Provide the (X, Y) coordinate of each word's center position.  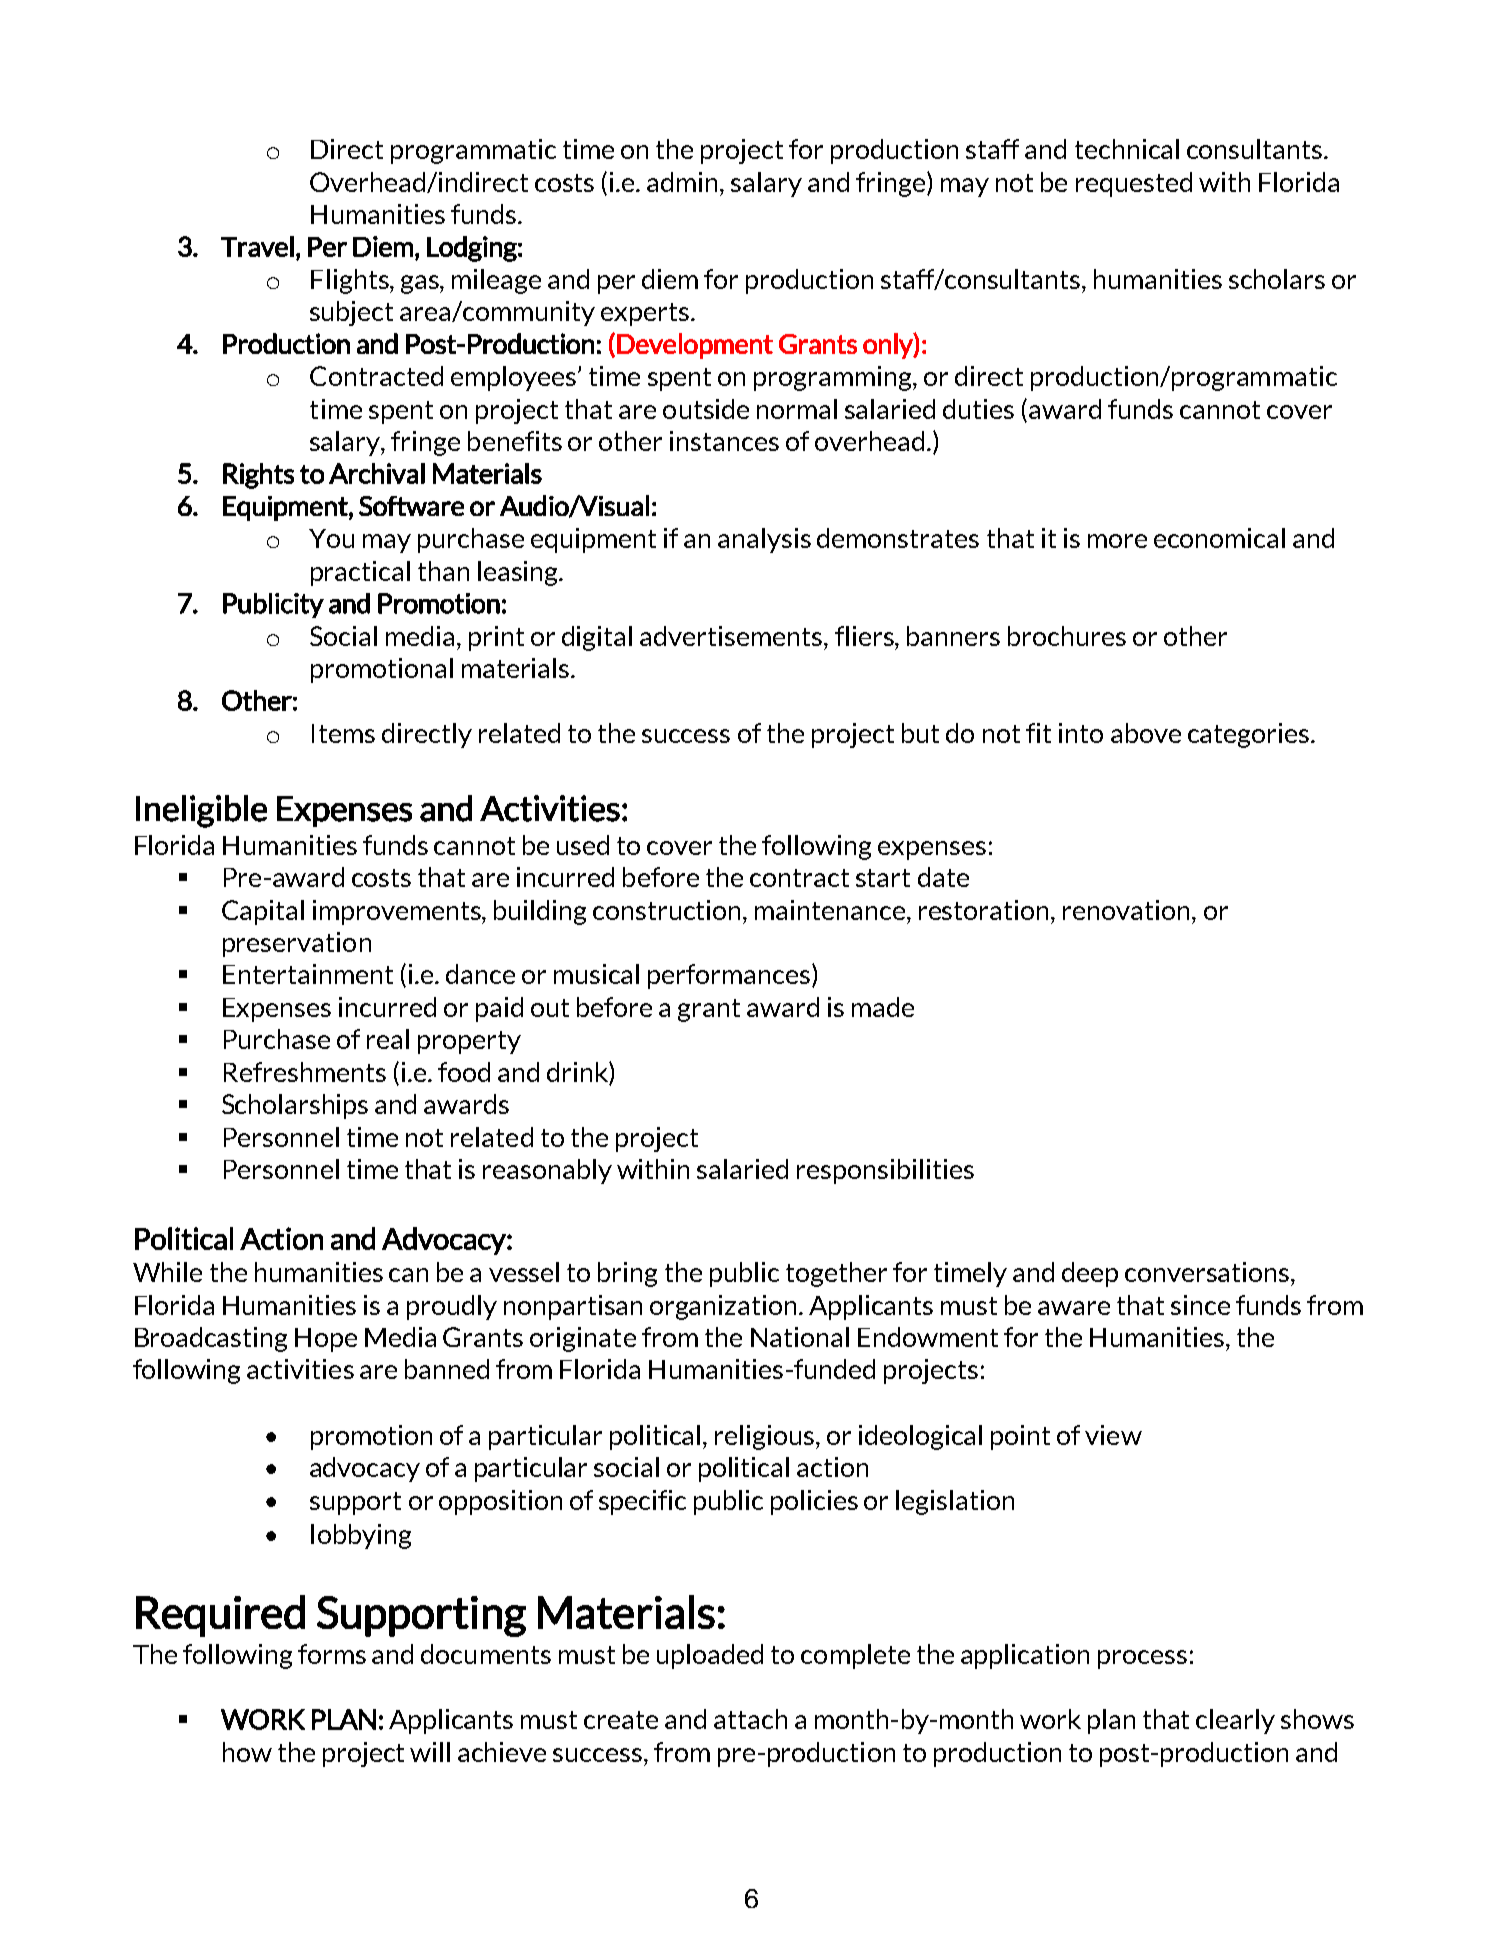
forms (332, 1654)
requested (1134, 184)
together (836, 1274)
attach (750, 1719)
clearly (1235, 1721)
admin (684, 182)
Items (343, 733)
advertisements (732, 636)
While (167, 1272)
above (1146, 733)
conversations (1208, 1272)
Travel (257, 246)
